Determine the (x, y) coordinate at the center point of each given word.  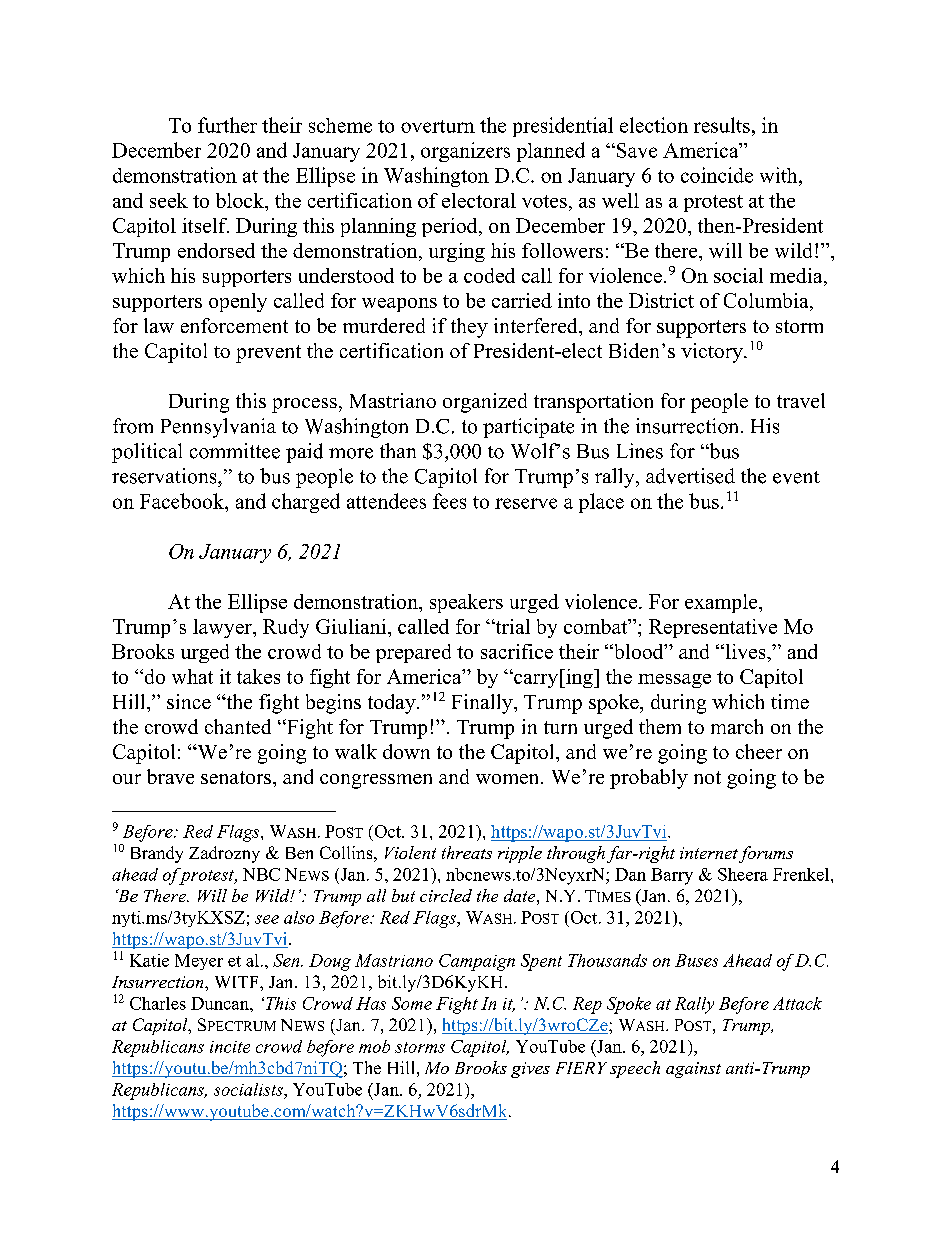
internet (709, 853)
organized (485, 403)
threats (467, 852)
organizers (465, 152)
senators (236, 777)
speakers (466, 603)
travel (801, 400)
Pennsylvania (218, 428)
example (722, 603)
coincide (717, 175)
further (227, 125)
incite (230, 1047)
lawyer (223, 628)
